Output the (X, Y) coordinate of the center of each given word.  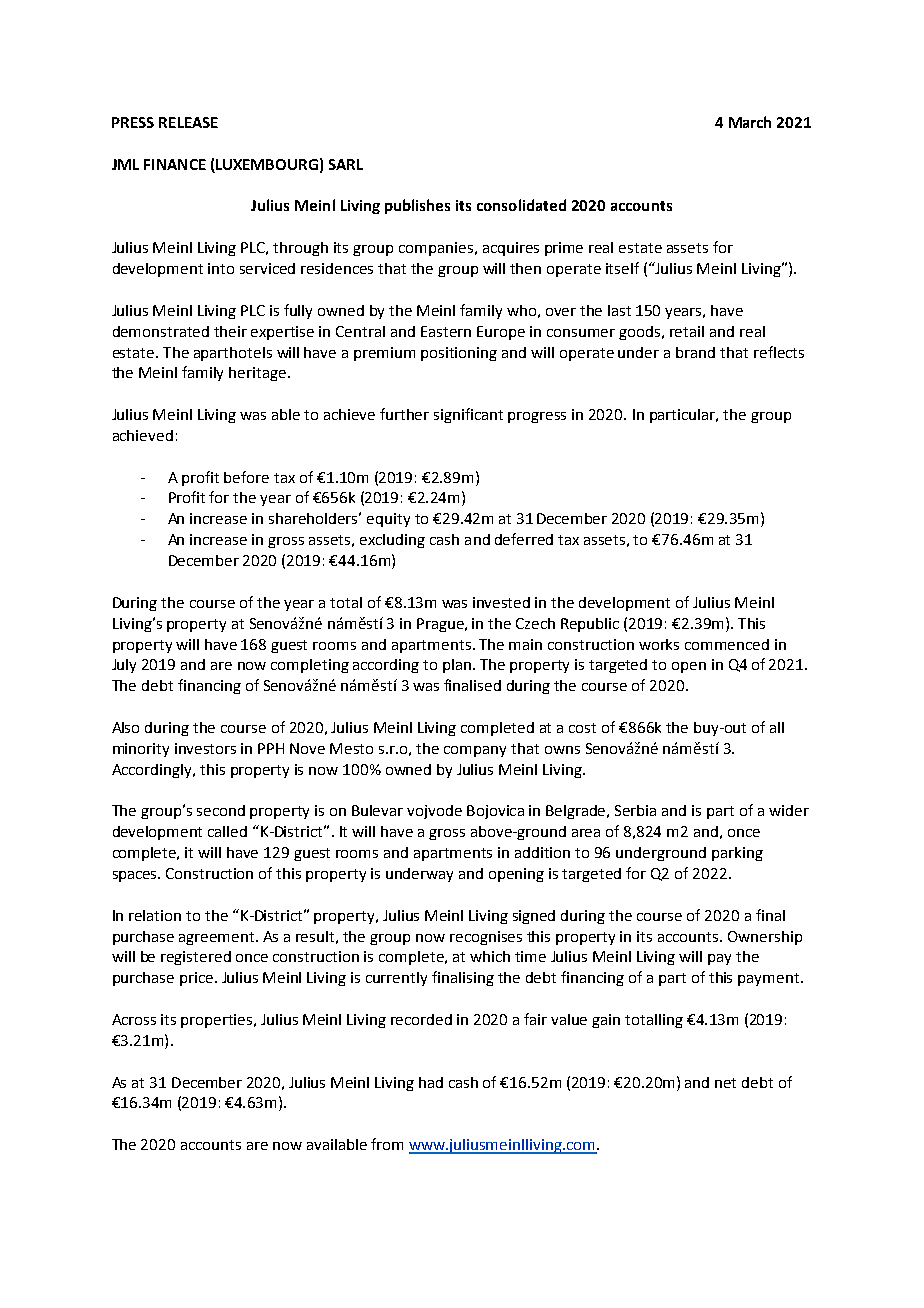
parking (737, 854)
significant (468, 415)
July (124, 666)
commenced (727, 644)
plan (458, 666)
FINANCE (175, 164)
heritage (259, 374)
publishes (417, 206)
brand (695, 352)
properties (218, 1021)
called (227, 831)
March (750, 122)
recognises (486, 938)
